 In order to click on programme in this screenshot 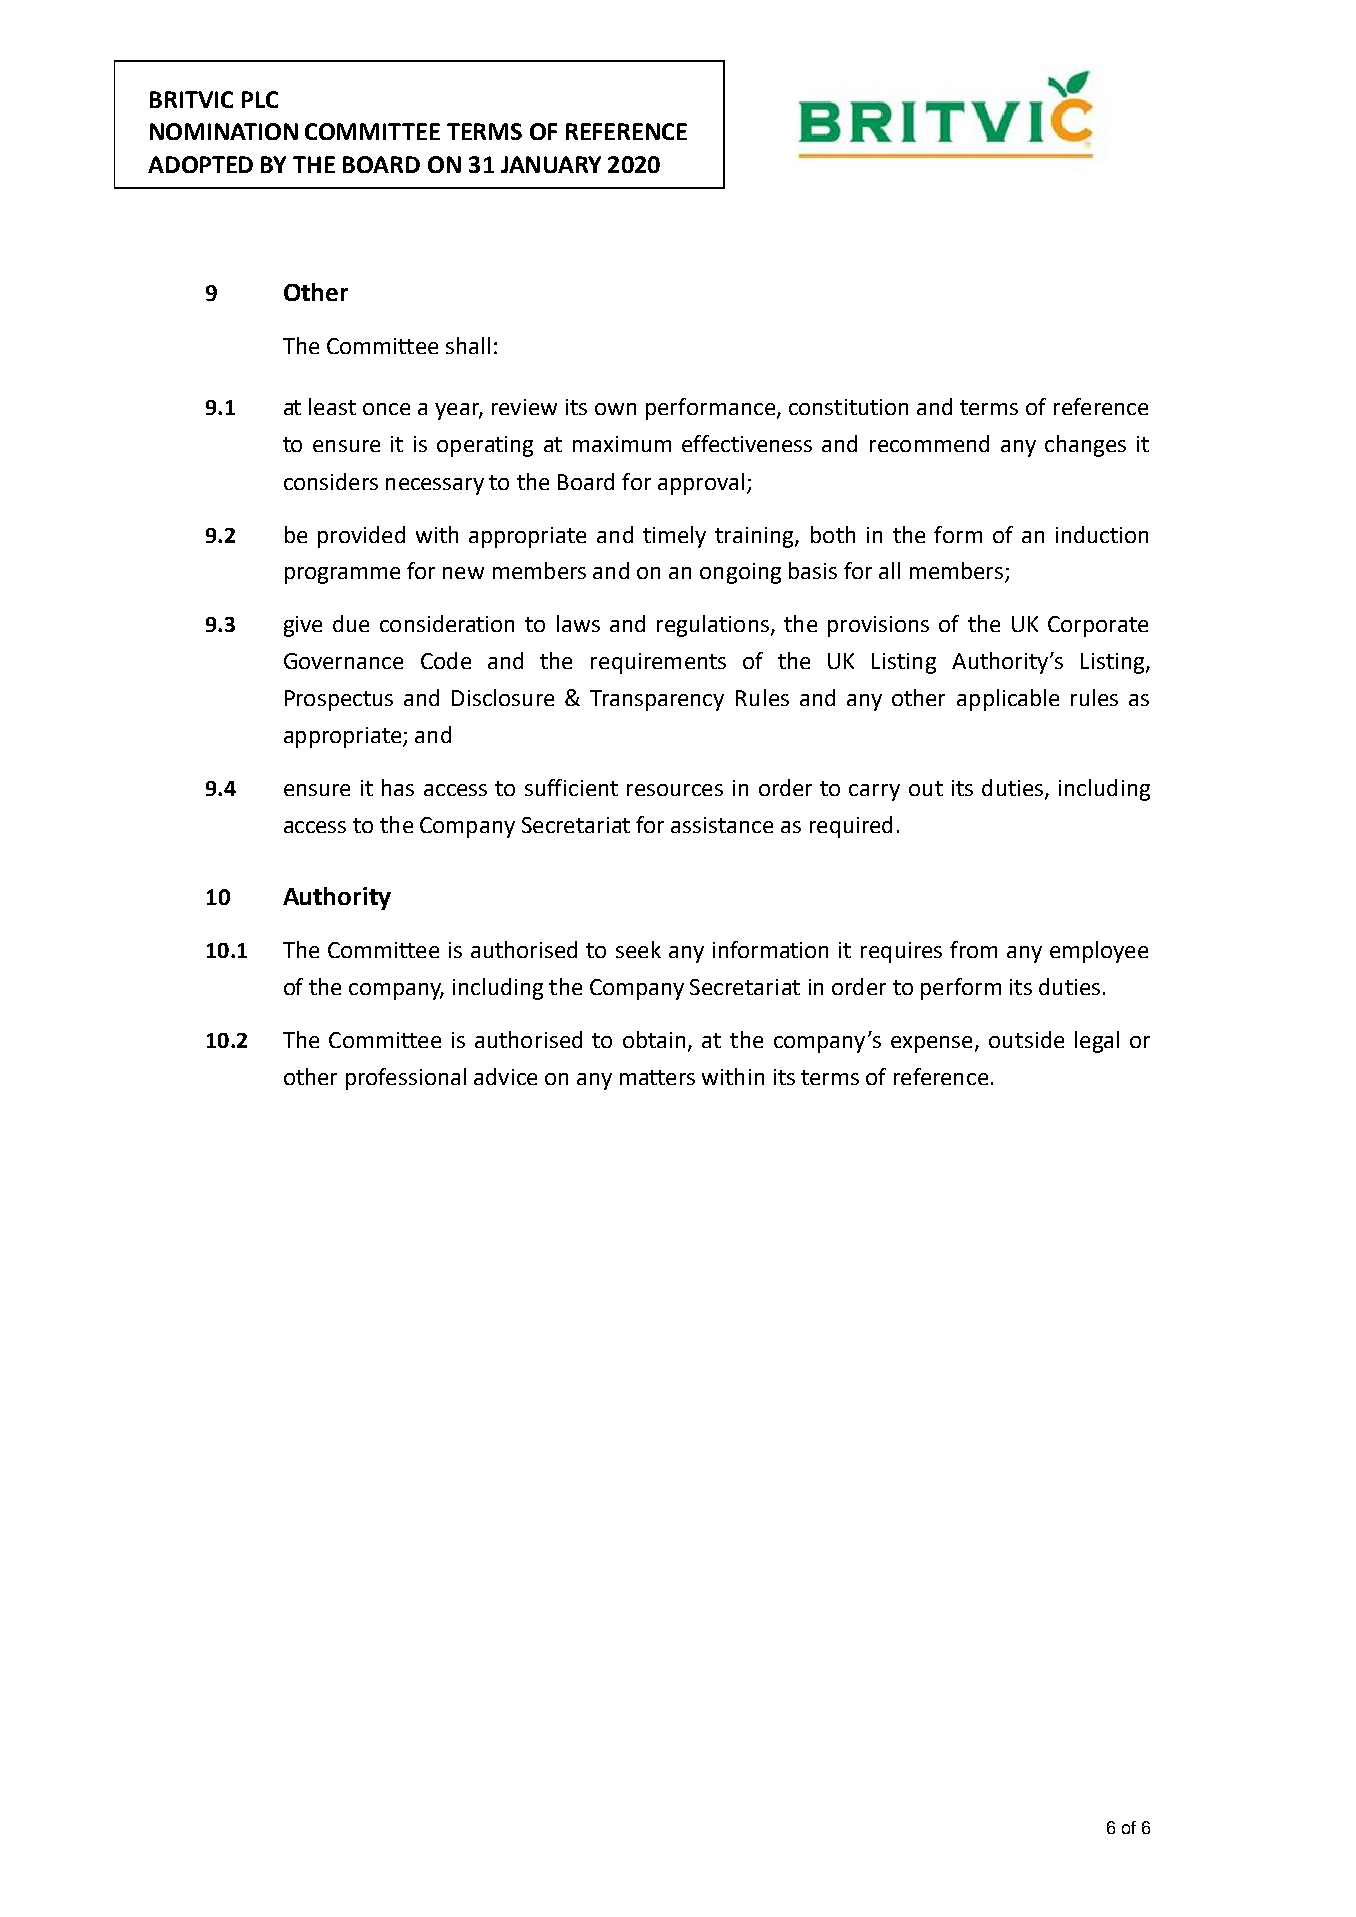, I will do `click(342, 575)`.
